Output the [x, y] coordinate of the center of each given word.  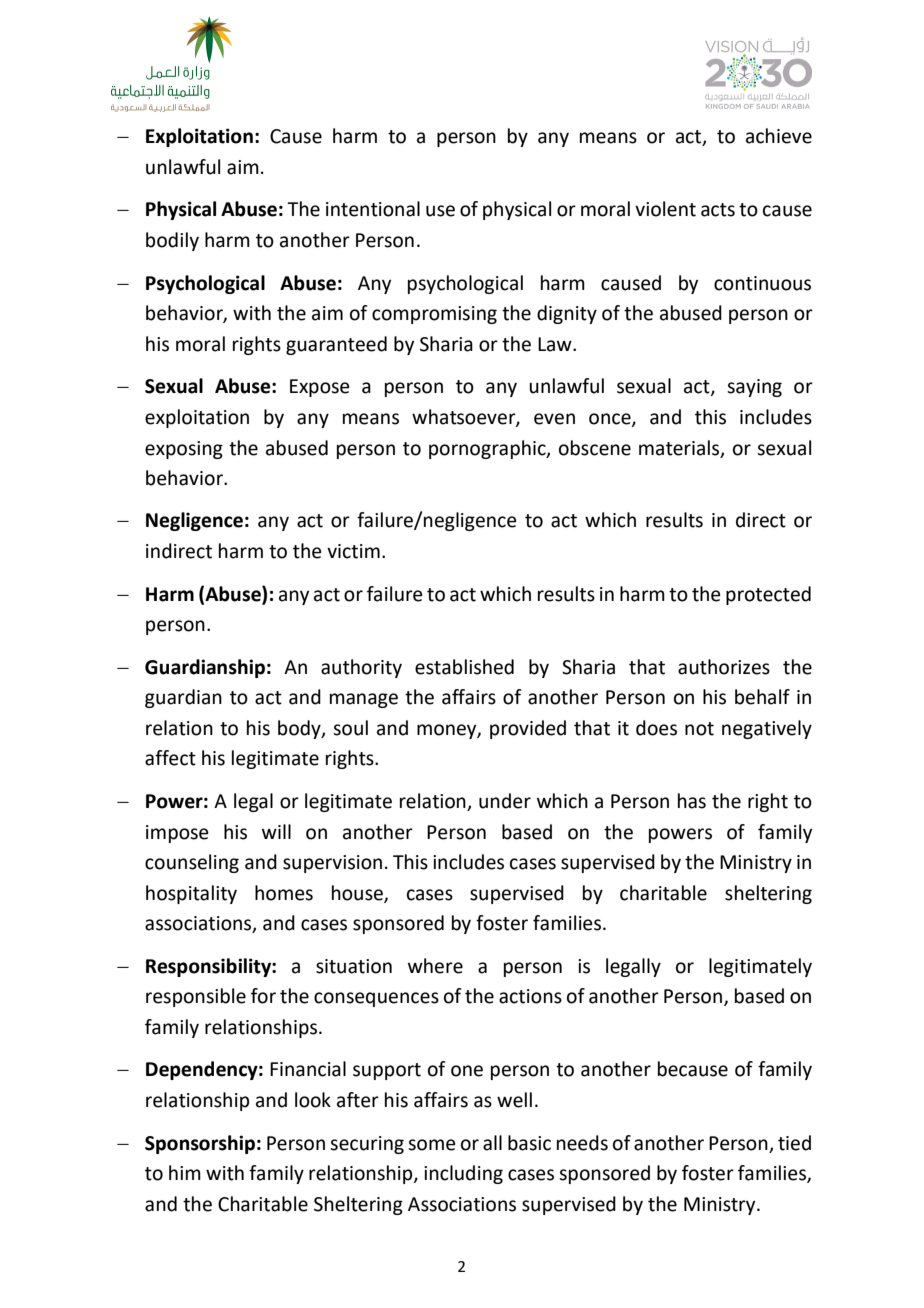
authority [361, 668]
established [464, 667]
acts [718, 210]
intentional [373, 209]
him [185, 1172]
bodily [172, 241]
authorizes [724, 667]
